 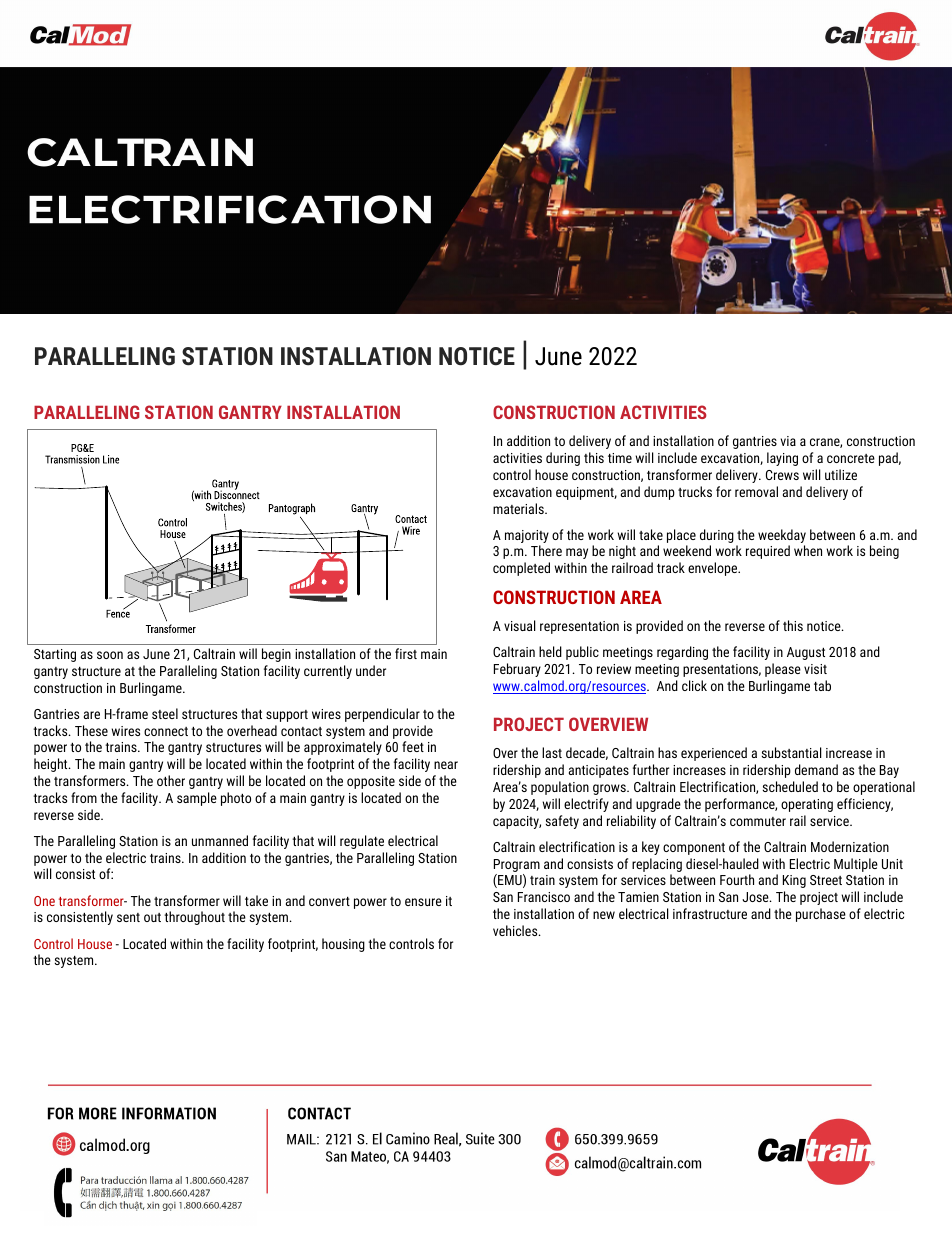 What do you see at coordinates (520, 625) in the page?
I see `visual` at bounding box center [520, 625].
